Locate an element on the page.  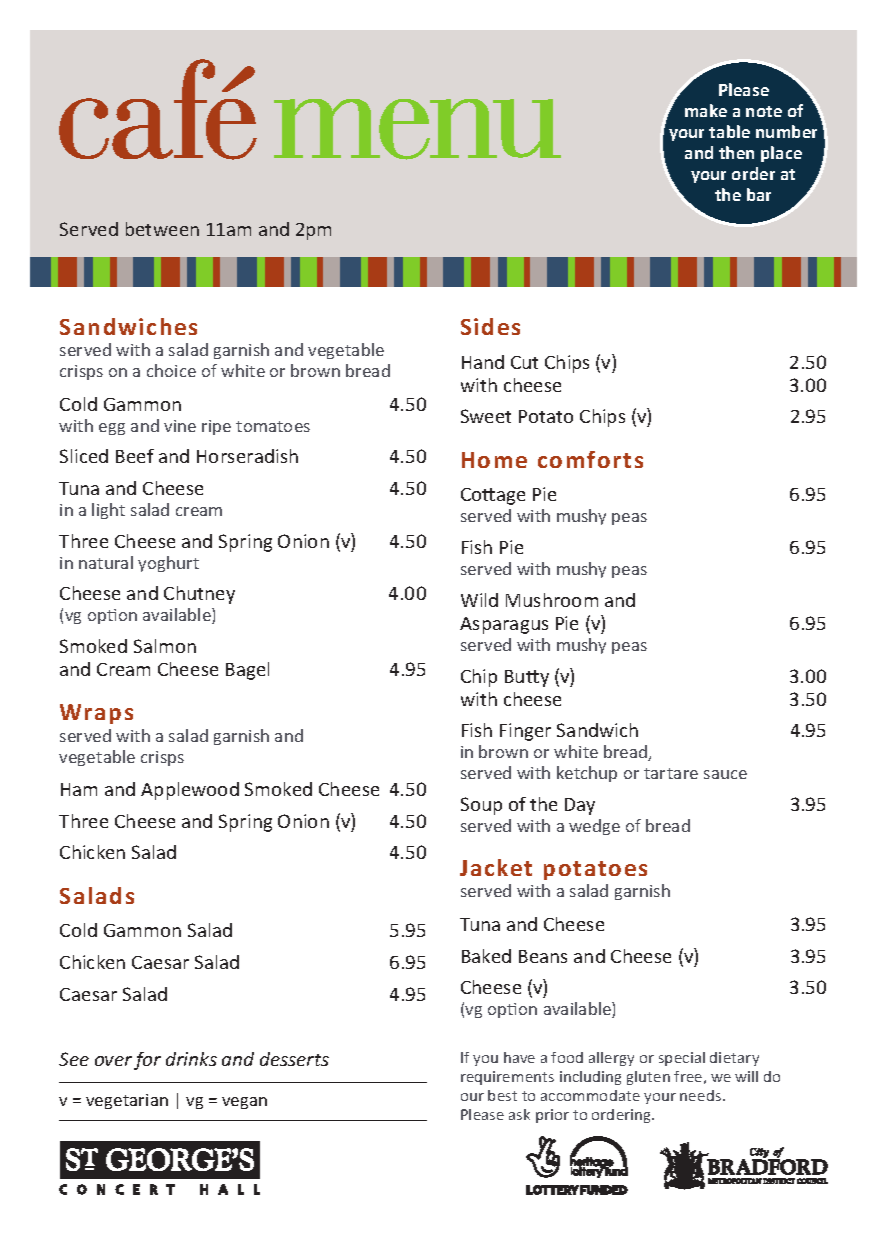
Ham is located at coordinates (79, 789).
